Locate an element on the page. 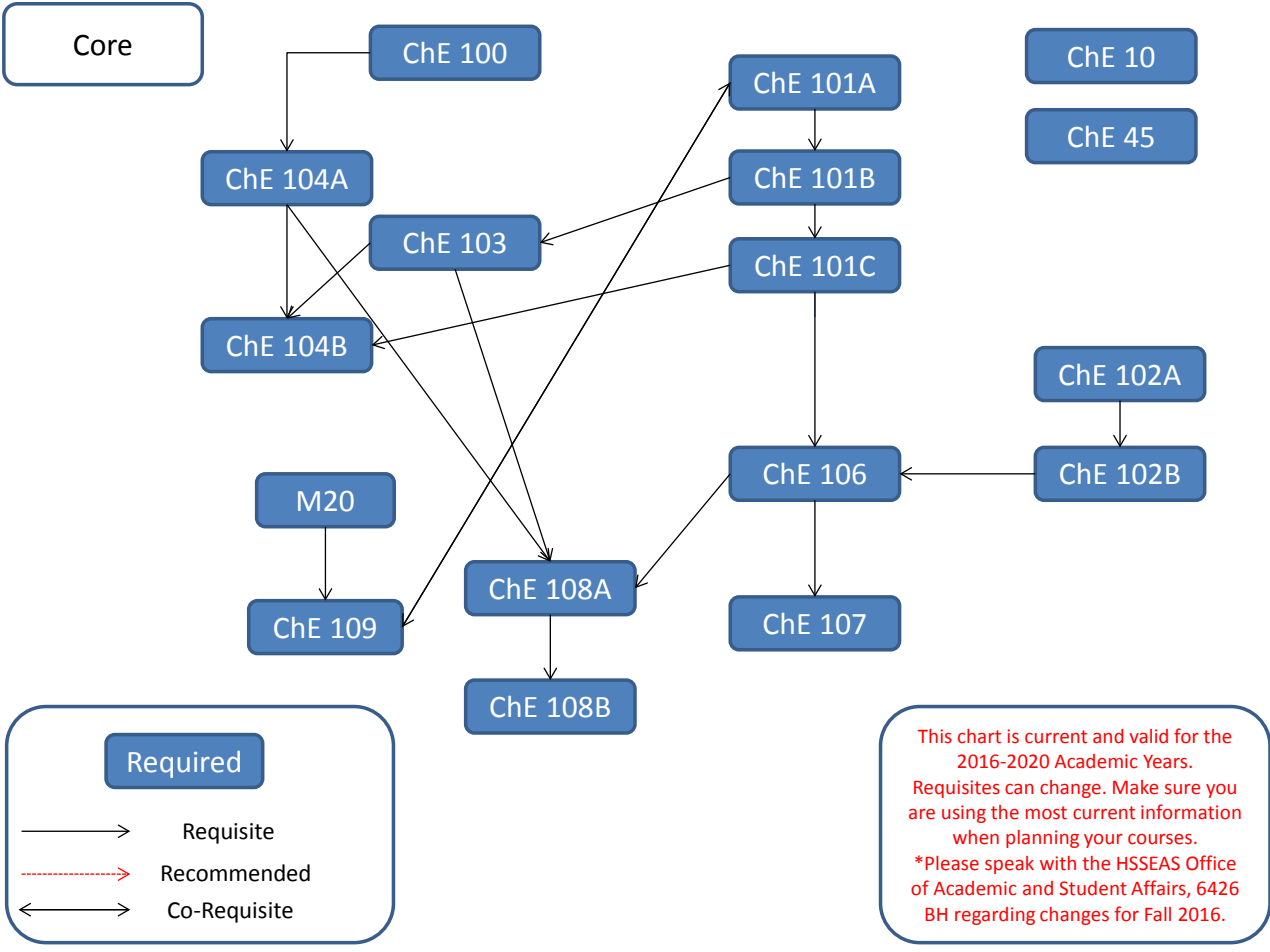 This document has height=952, width=1270. This is located at coordinates (935, 736).
